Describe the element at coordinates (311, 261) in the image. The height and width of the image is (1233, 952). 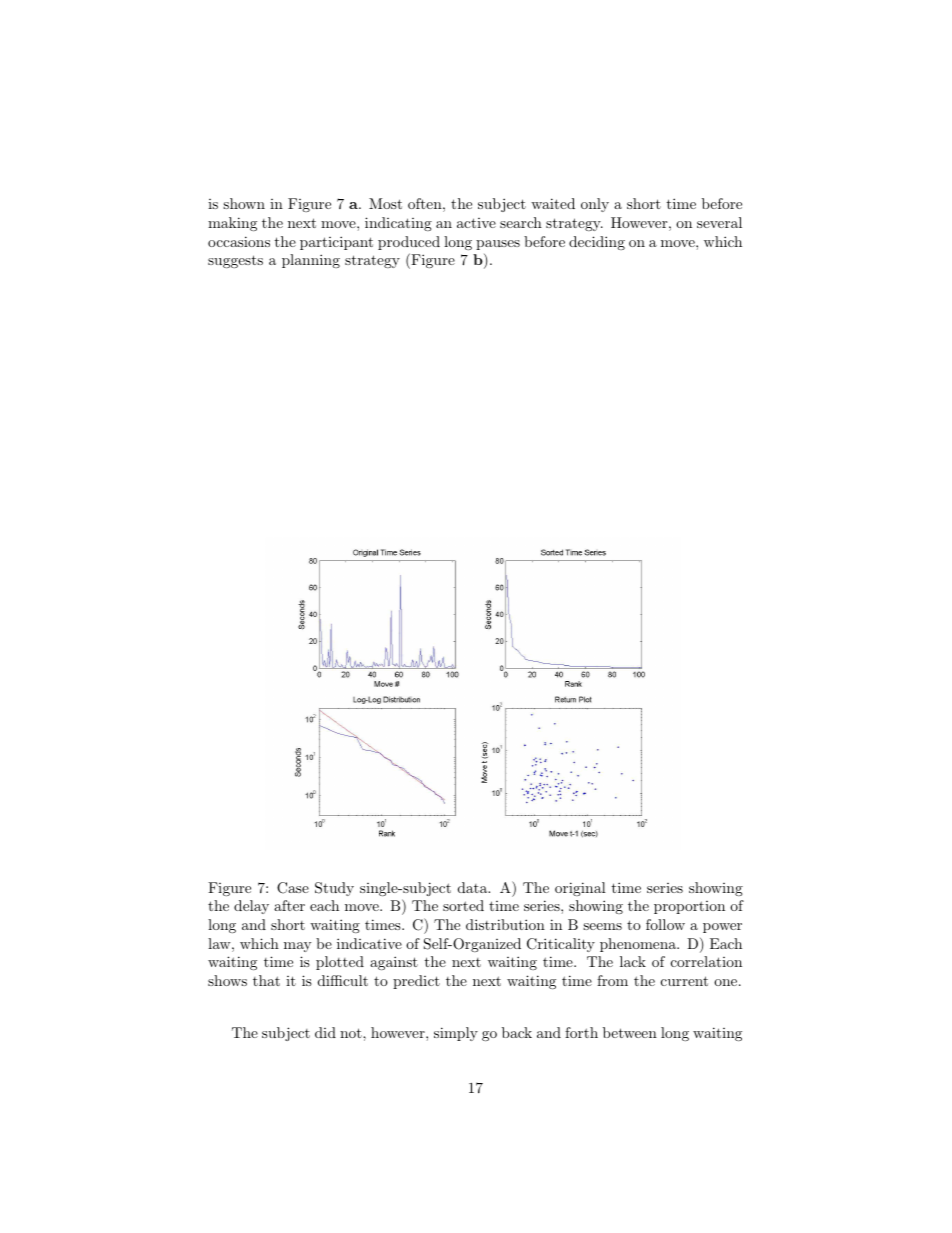
I see `planning` at that location.
